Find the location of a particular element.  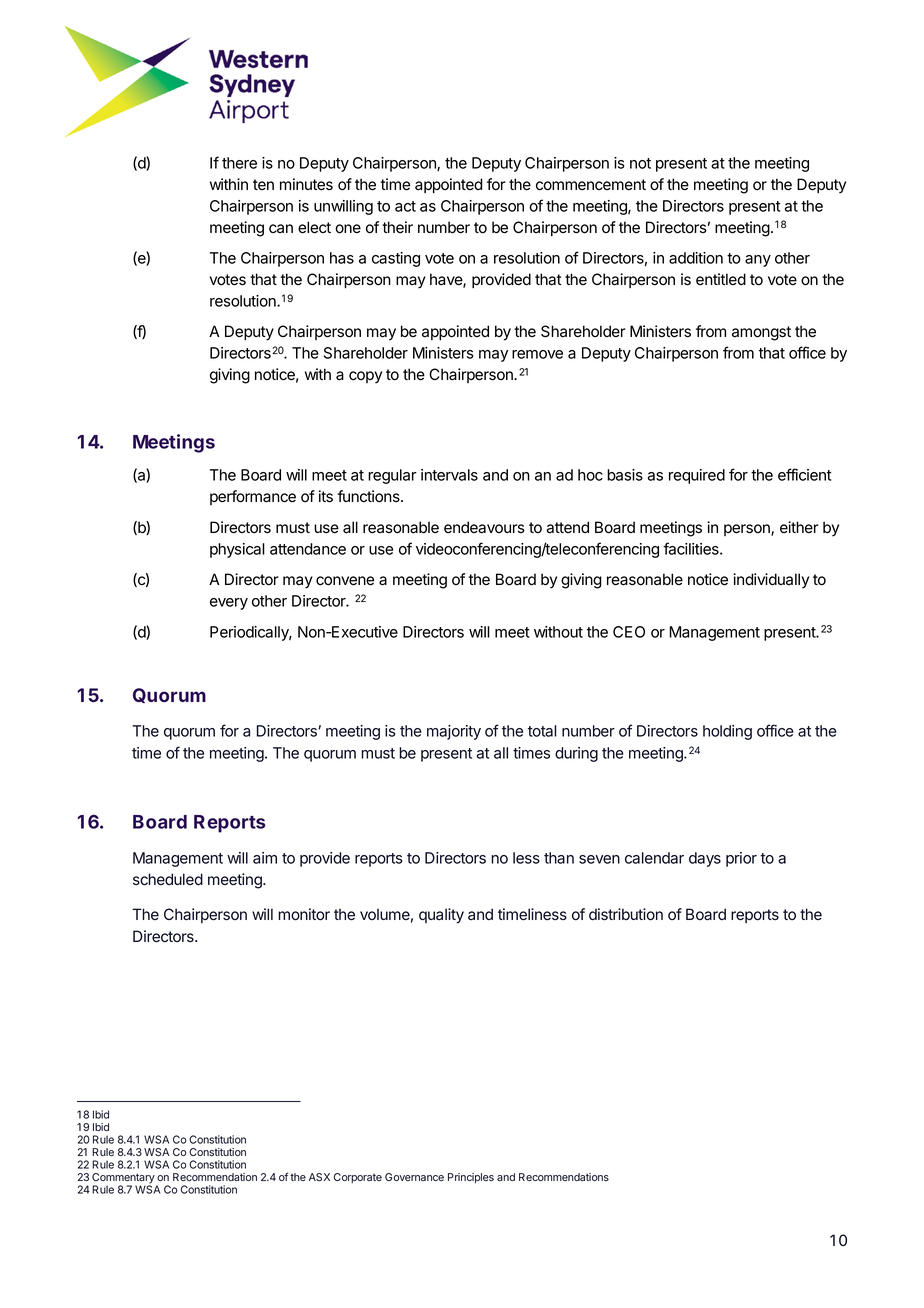

Commentary is located at coordinates (123, 1179).
